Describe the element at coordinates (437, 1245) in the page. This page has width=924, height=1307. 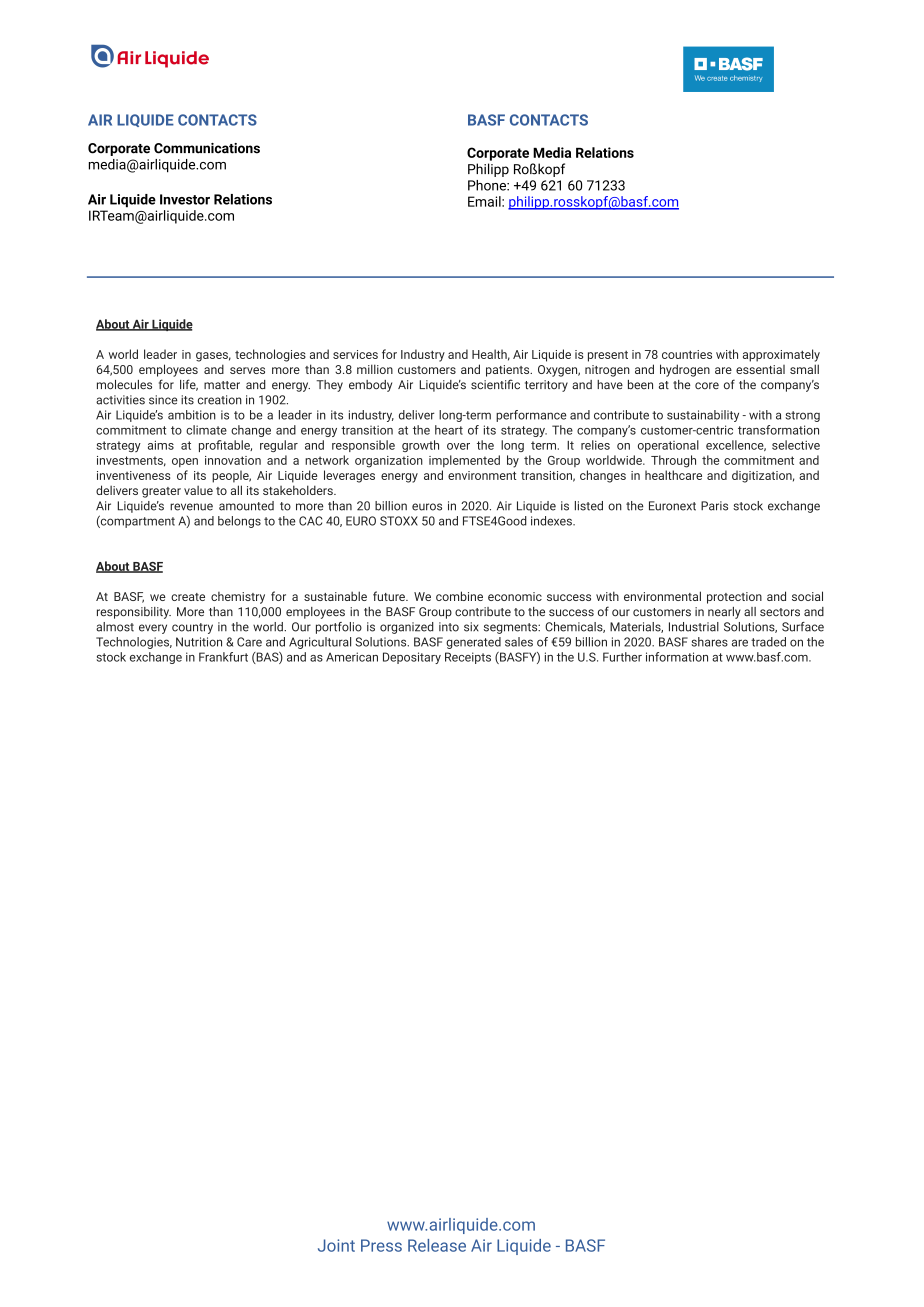
I see `Release` at that location.
